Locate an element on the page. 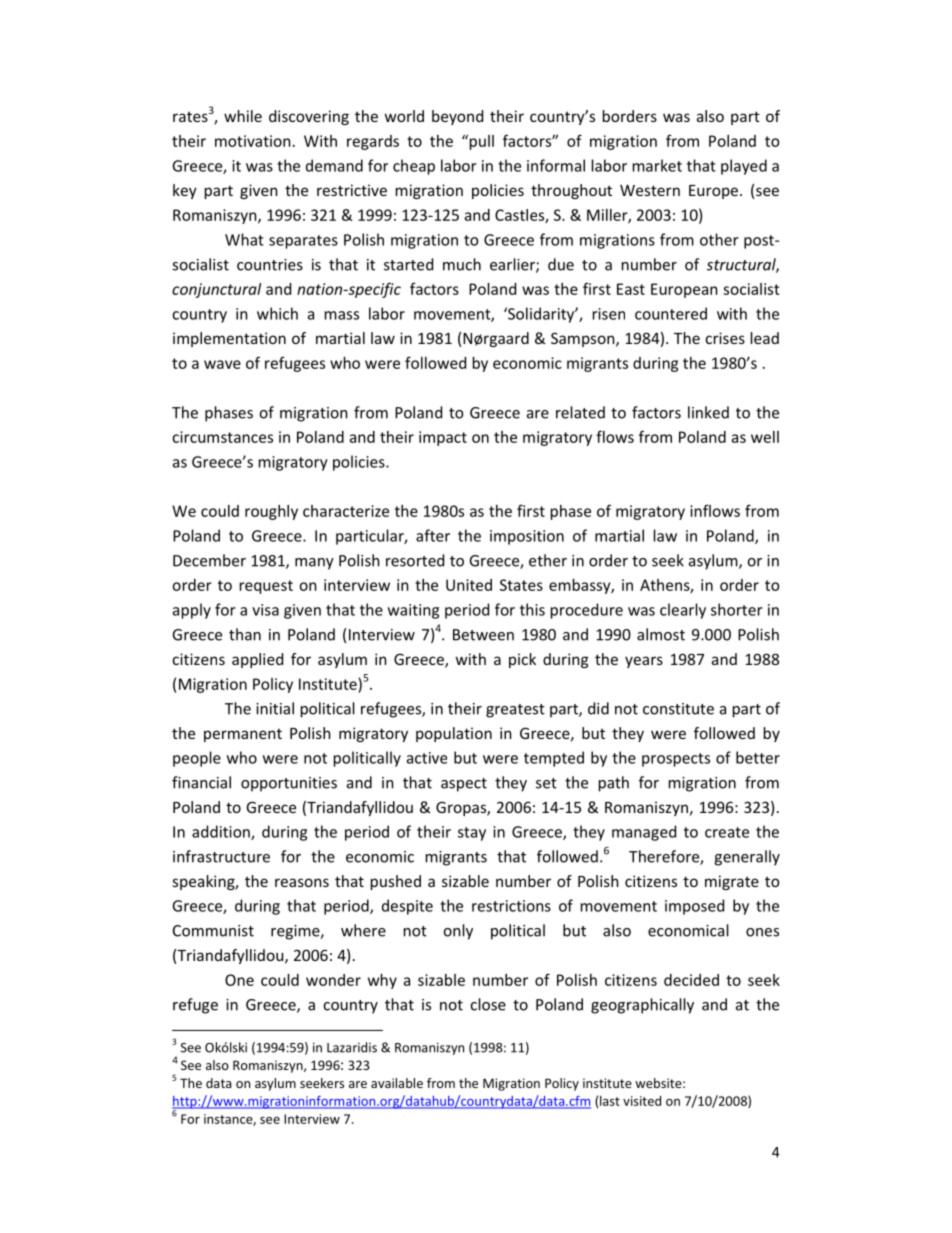 This page has height=1233, width=952. addition is located at coordinates (222, 832).
